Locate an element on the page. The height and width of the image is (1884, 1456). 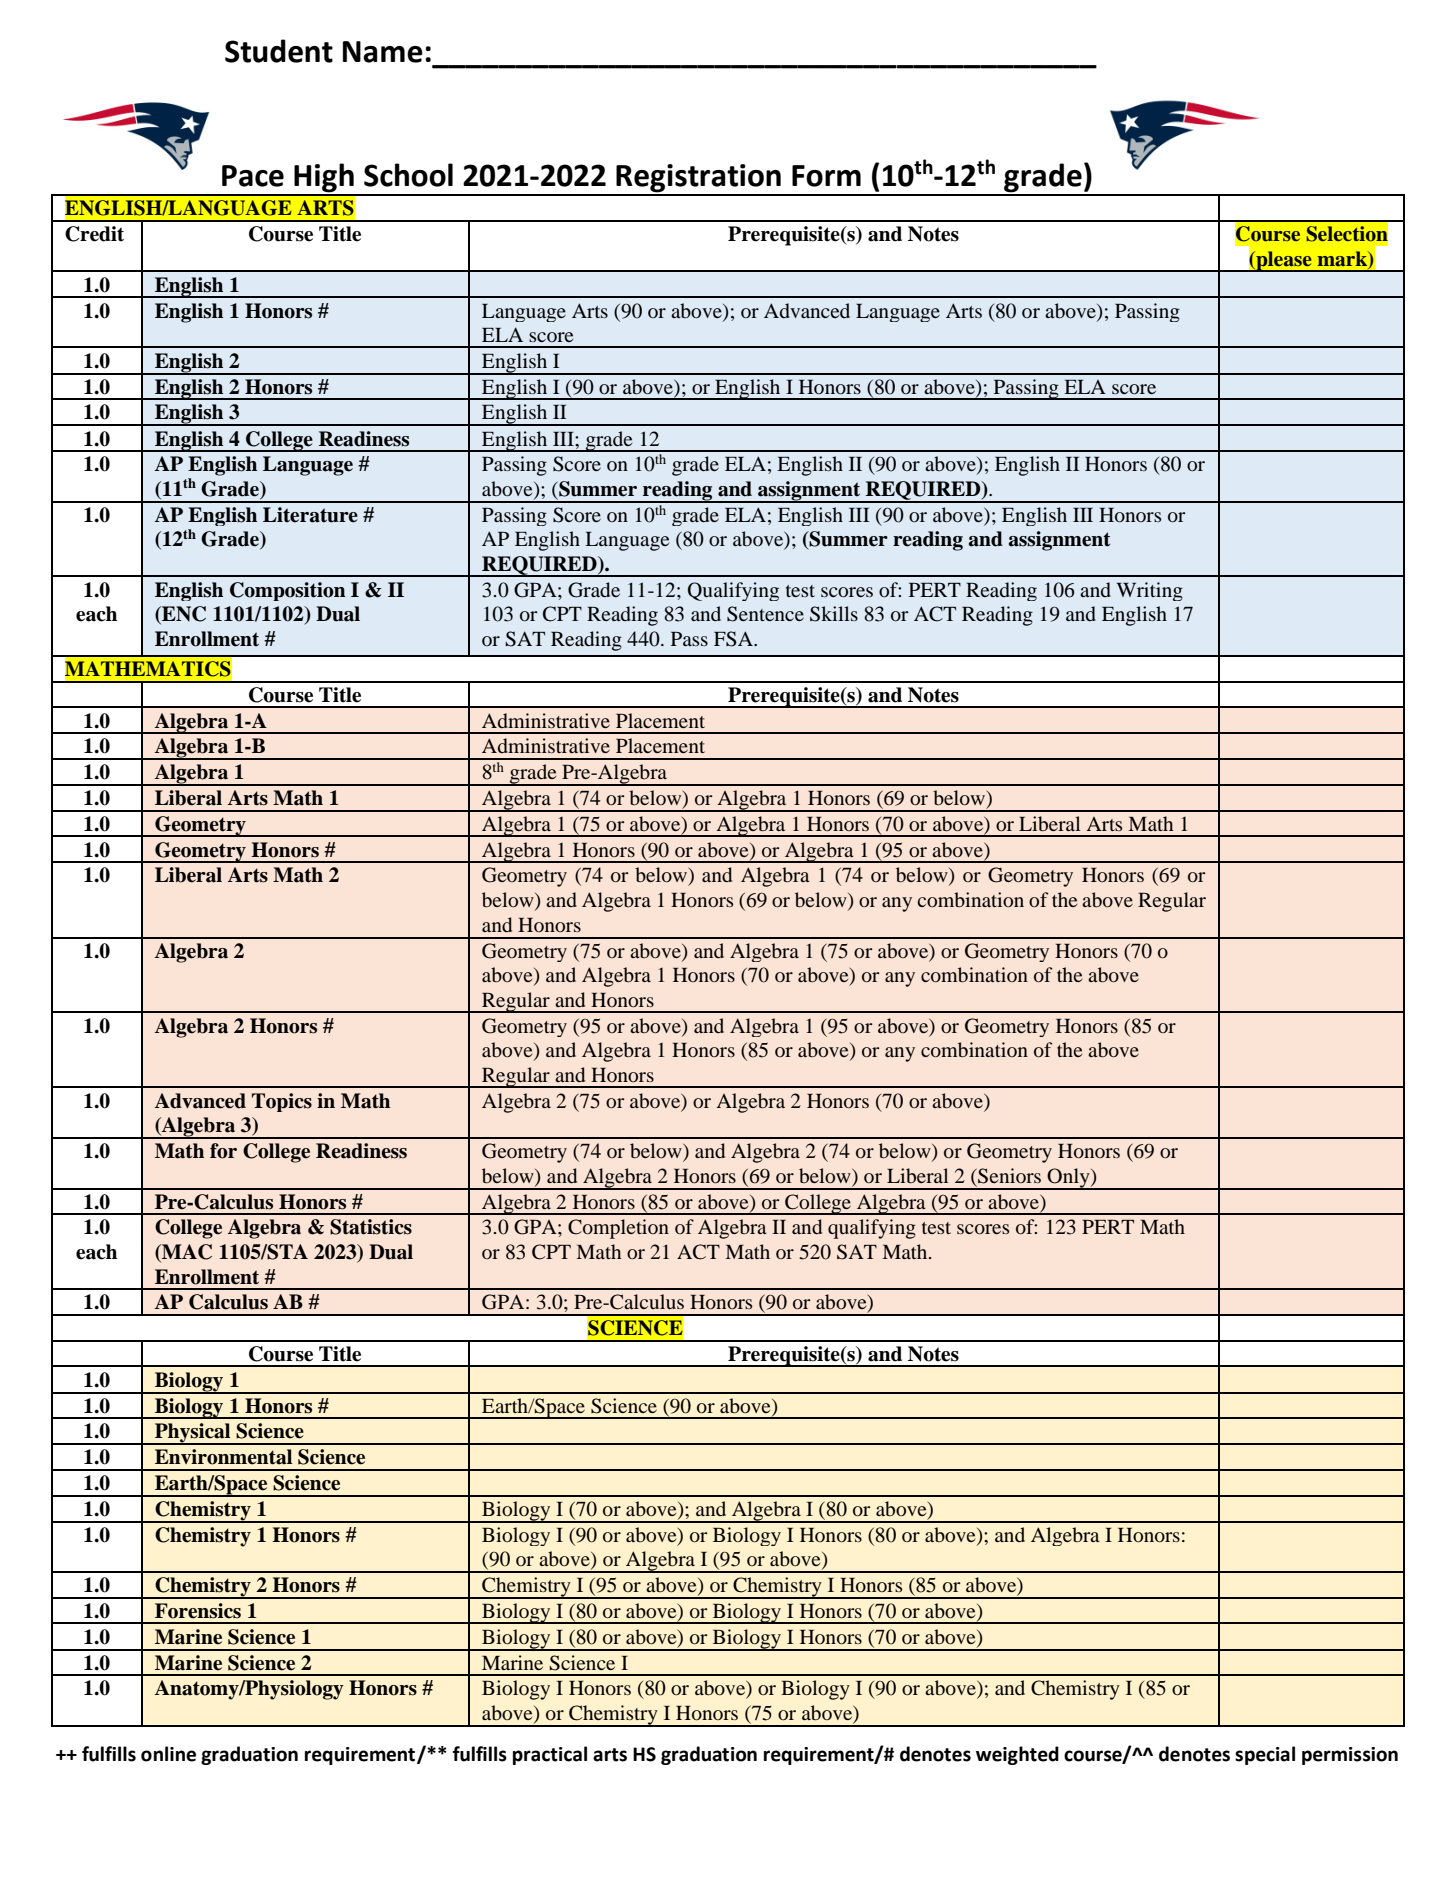
Topics is located at coordinates (282, 1102).
